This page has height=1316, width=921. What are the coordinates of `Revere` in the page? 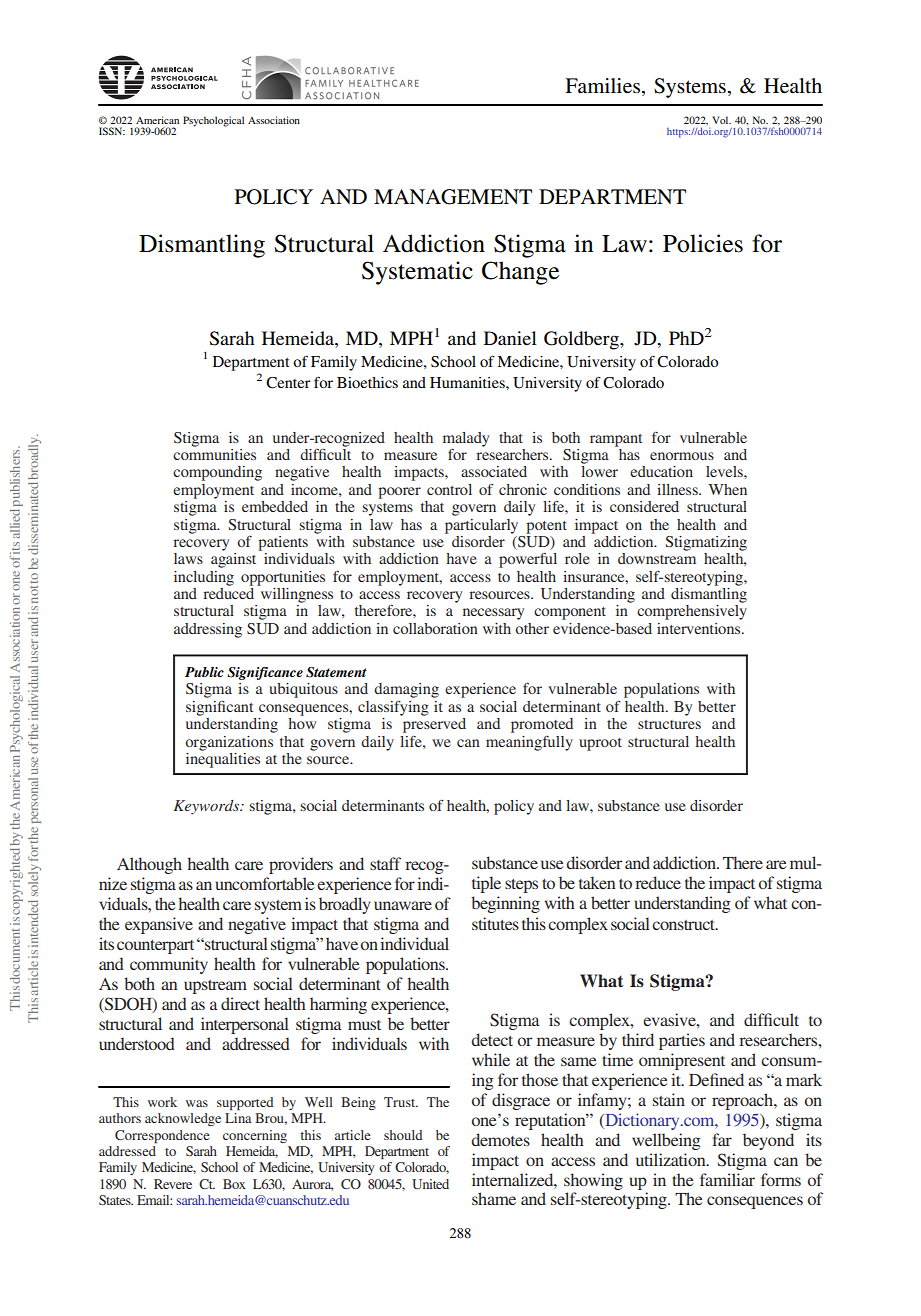 It's located at (173, 1184).
